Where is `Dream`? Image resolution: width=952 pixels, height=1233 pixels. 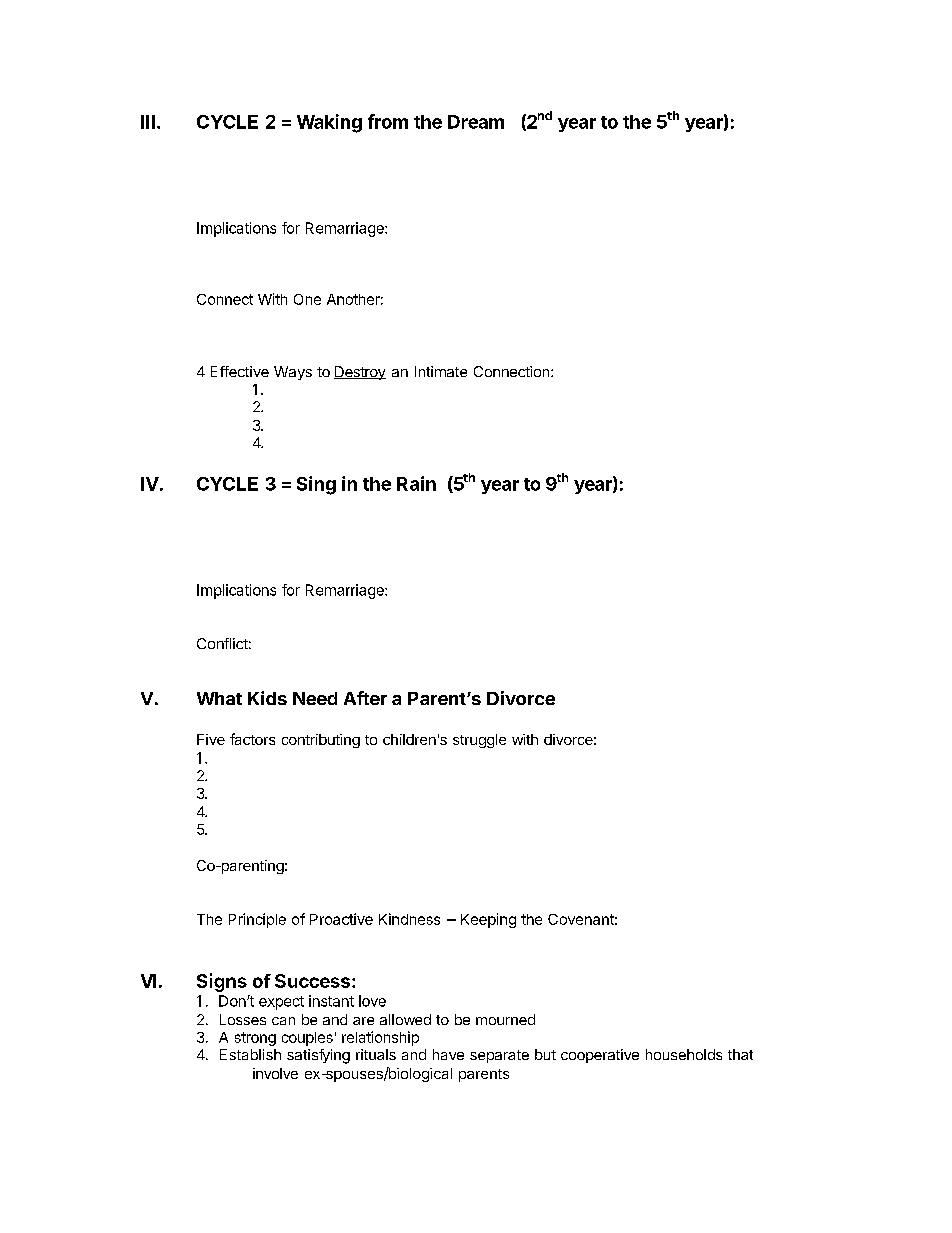
Dream is located at coordinates (476, 122).
